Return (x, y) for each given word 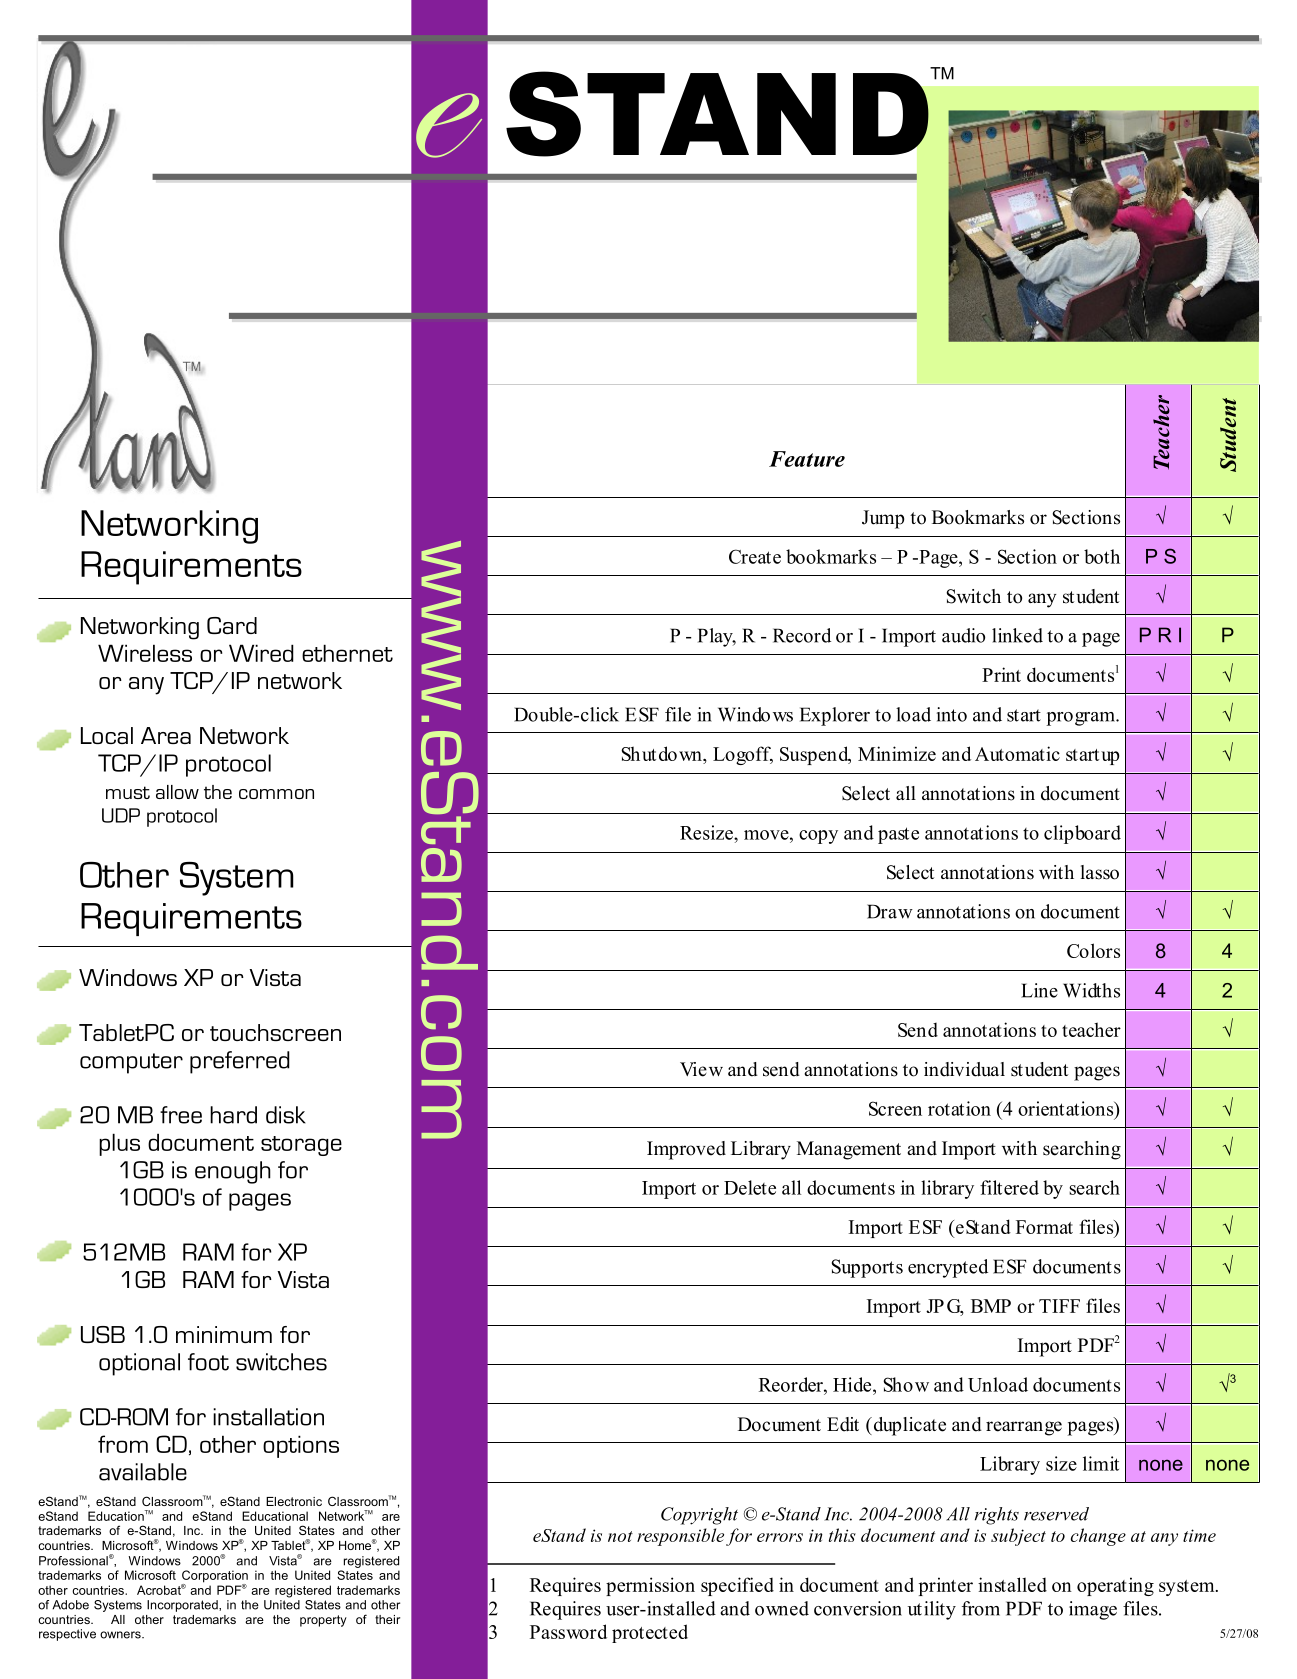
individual (964, 1069)
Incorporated (183, 1606)
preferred (240, 1062)
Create (755, 556)
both (1102, 556)
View (701, 1069)
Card (232, 625)
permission (650, 1586)
